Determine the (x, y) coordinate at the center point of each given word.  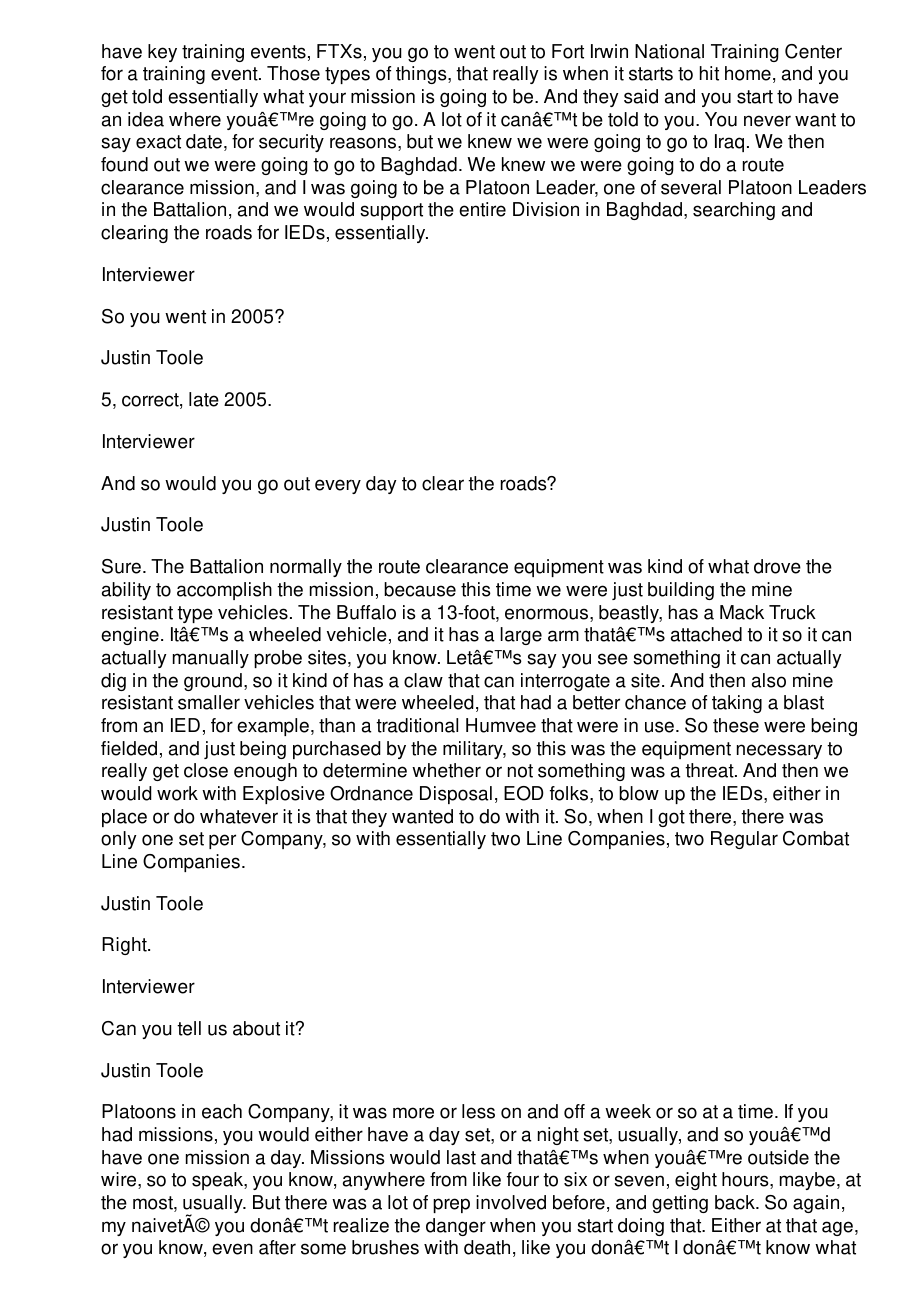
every (338, 486)
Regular (744, 840)
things (422, 75)
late (204, 399)
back (736, 1202)
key (162, 53)
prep (451, 1205)
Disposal (456, 795)
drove (777, 566)
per (222, 841)
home (748, 73)
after (277, 1247)
